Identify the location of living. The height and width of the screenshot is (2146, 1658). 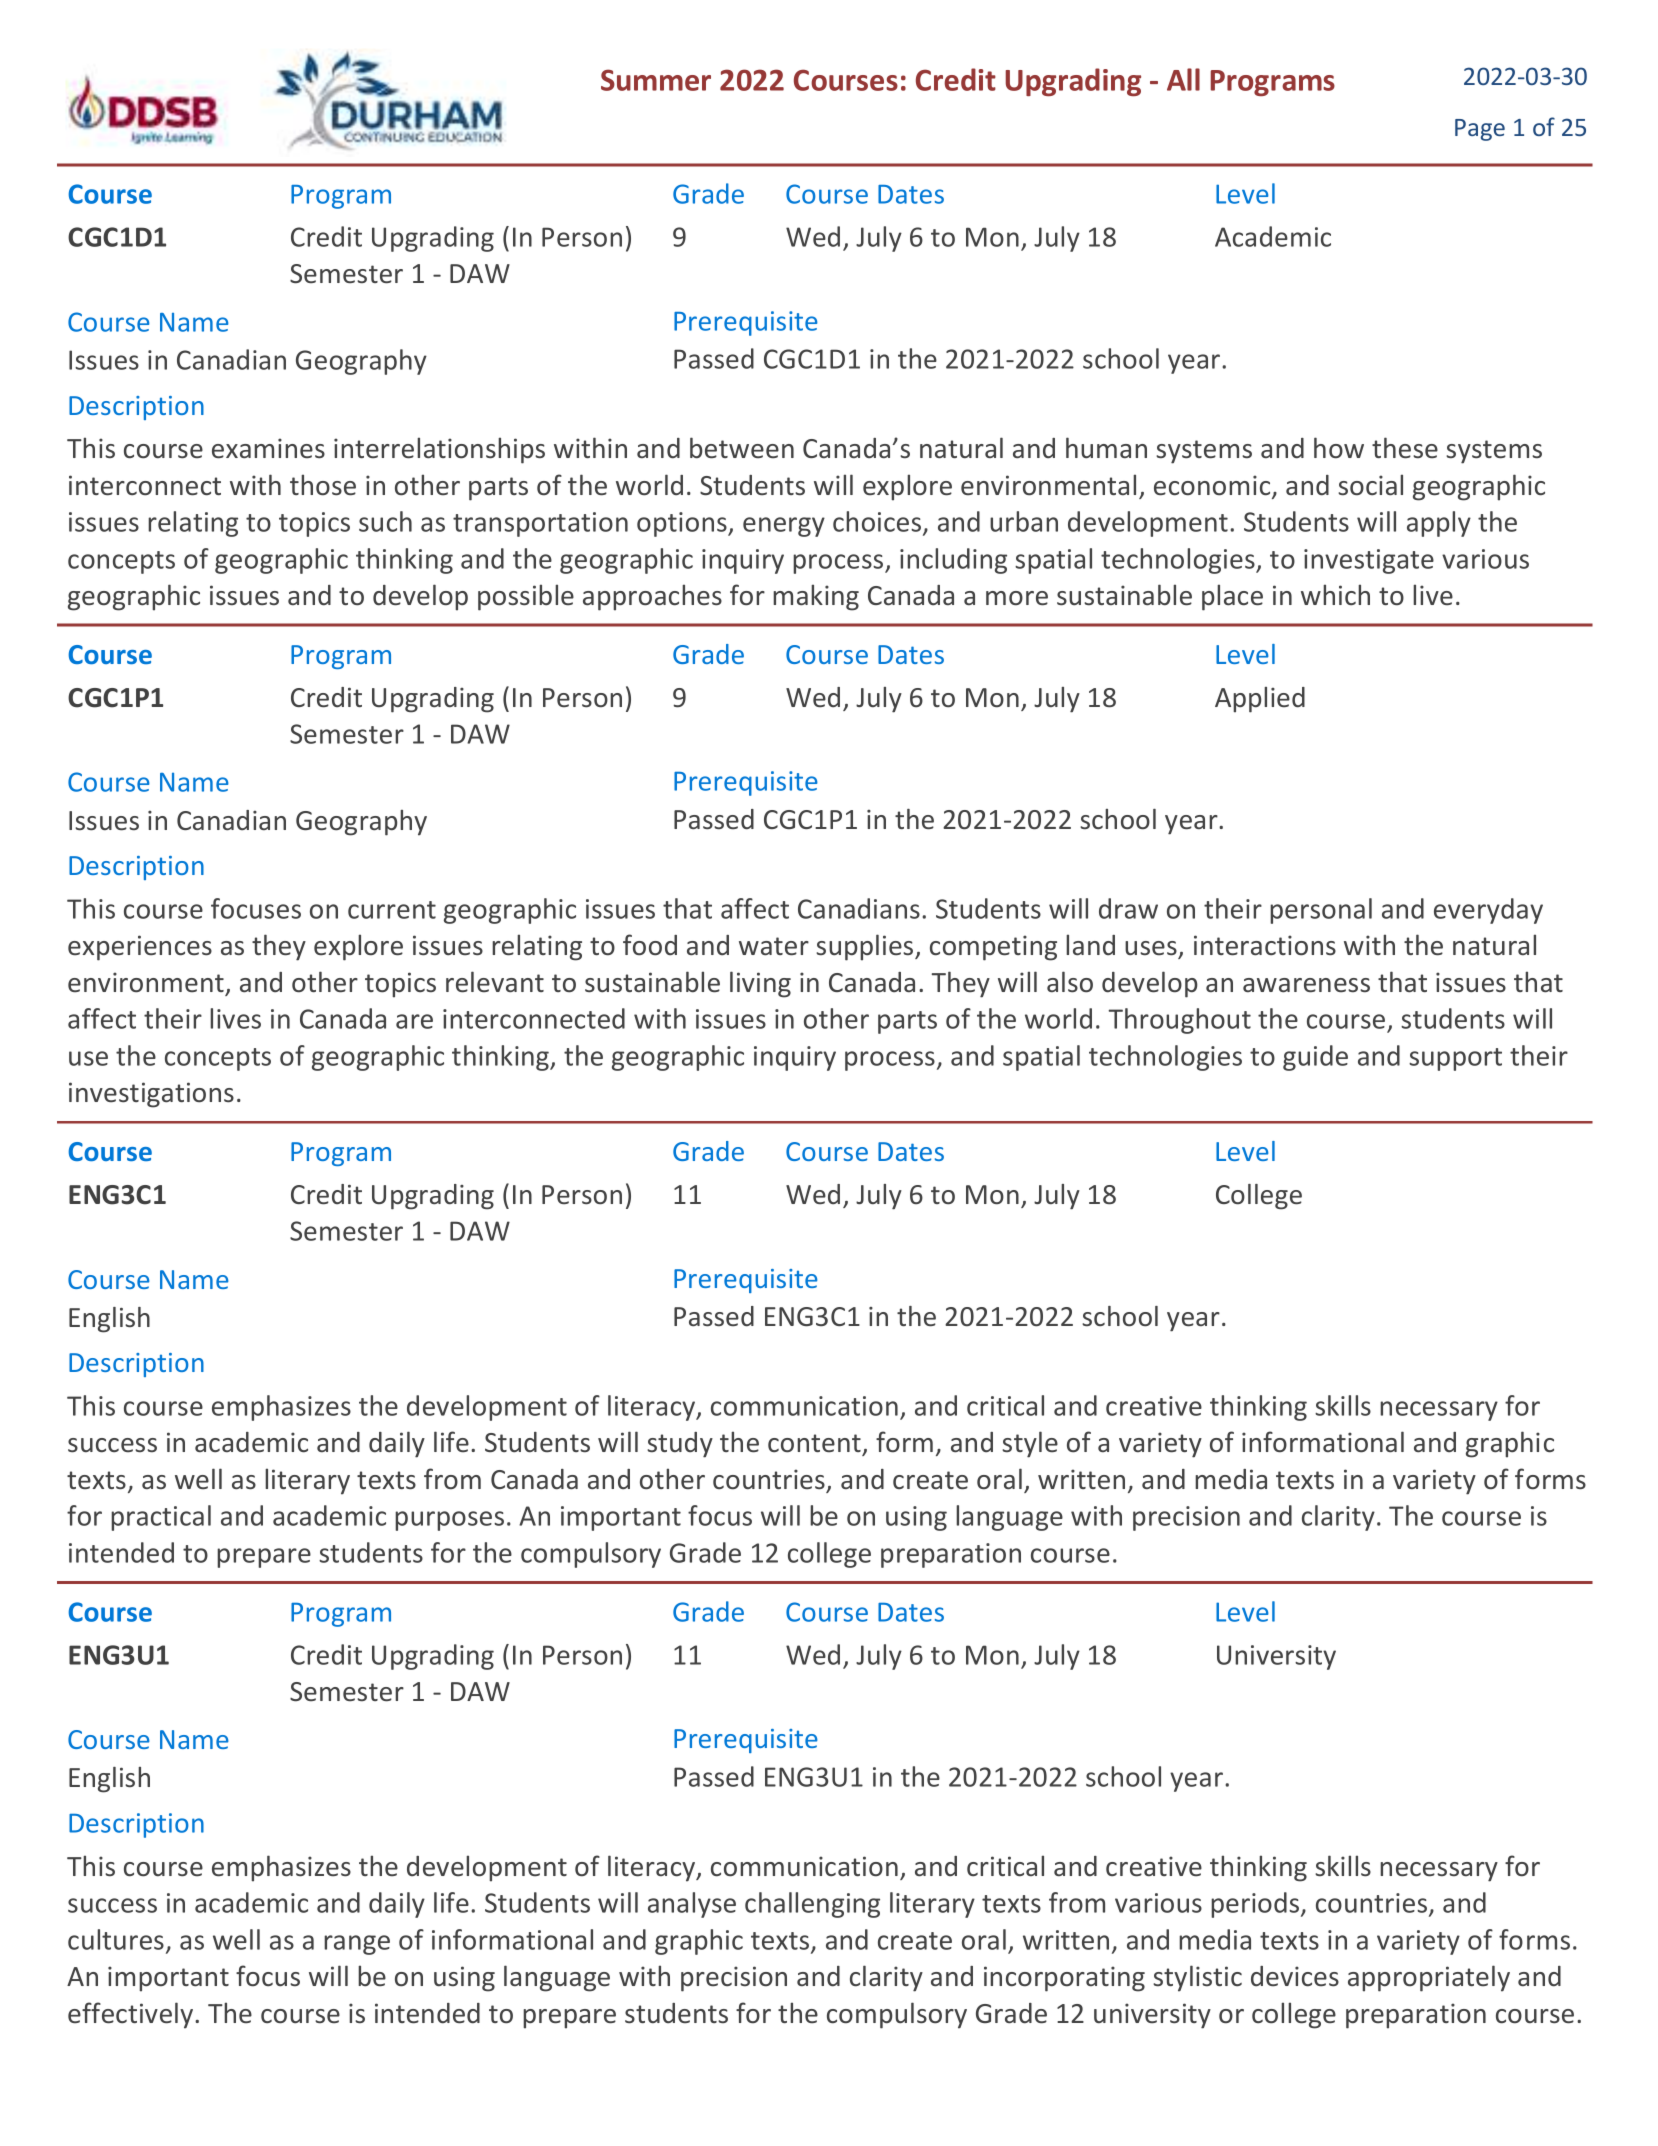
(760, 984).
